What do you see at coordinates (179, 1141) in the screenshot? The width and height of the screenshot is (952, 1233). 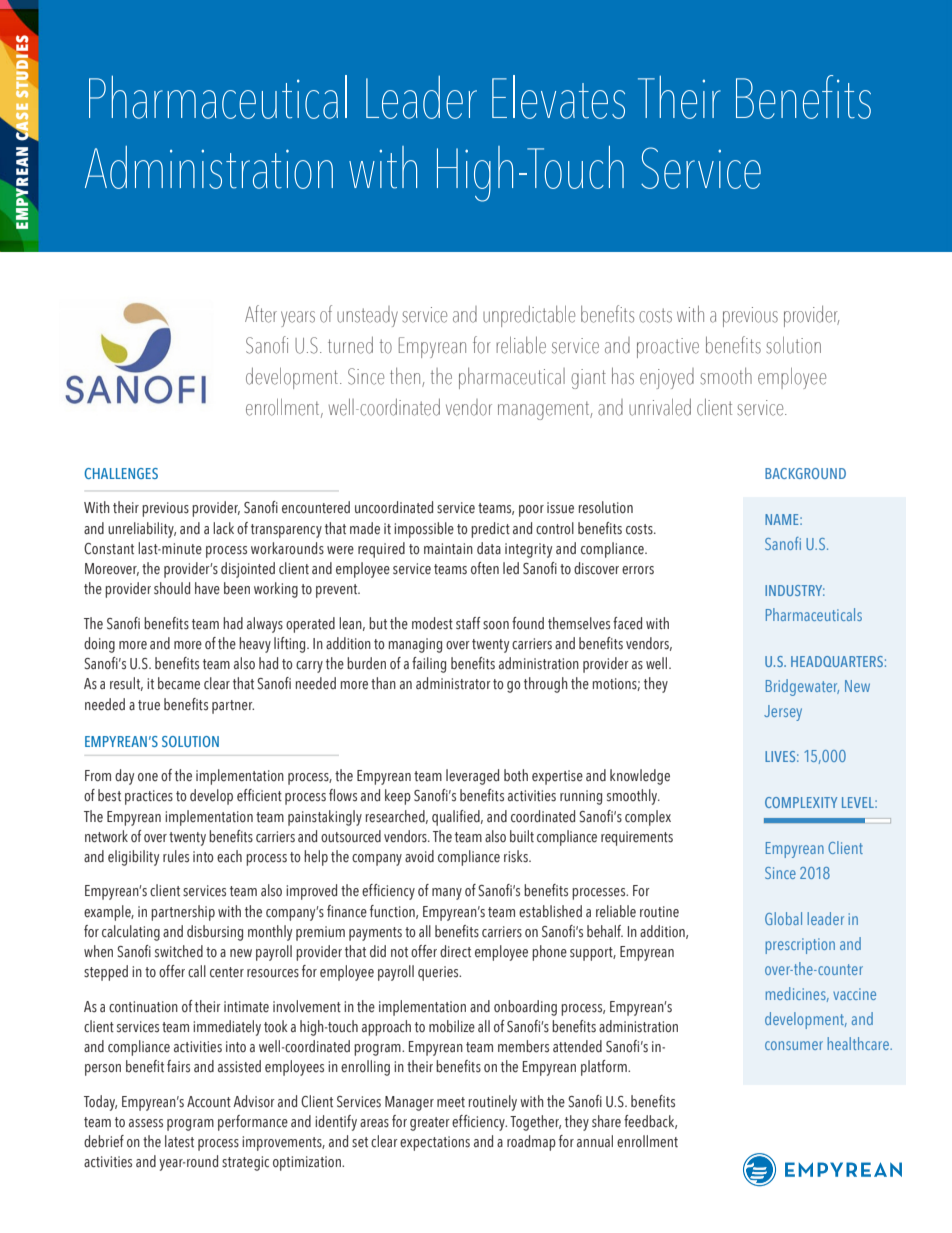 I see `latest` at bounding box center [179, 1141].
